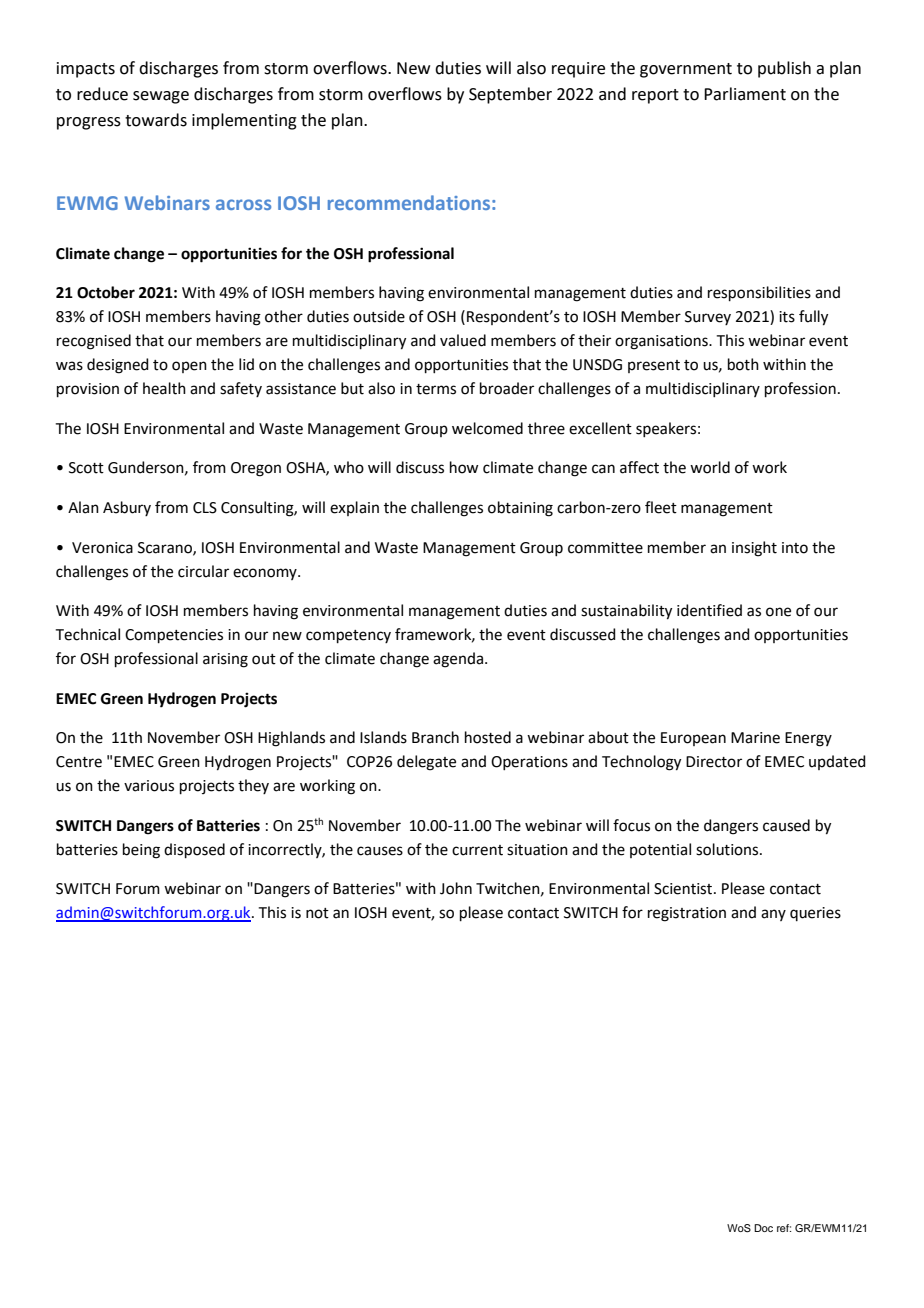 This screenshot has height=1308, width=924. What do you see at coordinates (510, 95) in the screenshot?
I see `September` at bounding box center [510, 95].
